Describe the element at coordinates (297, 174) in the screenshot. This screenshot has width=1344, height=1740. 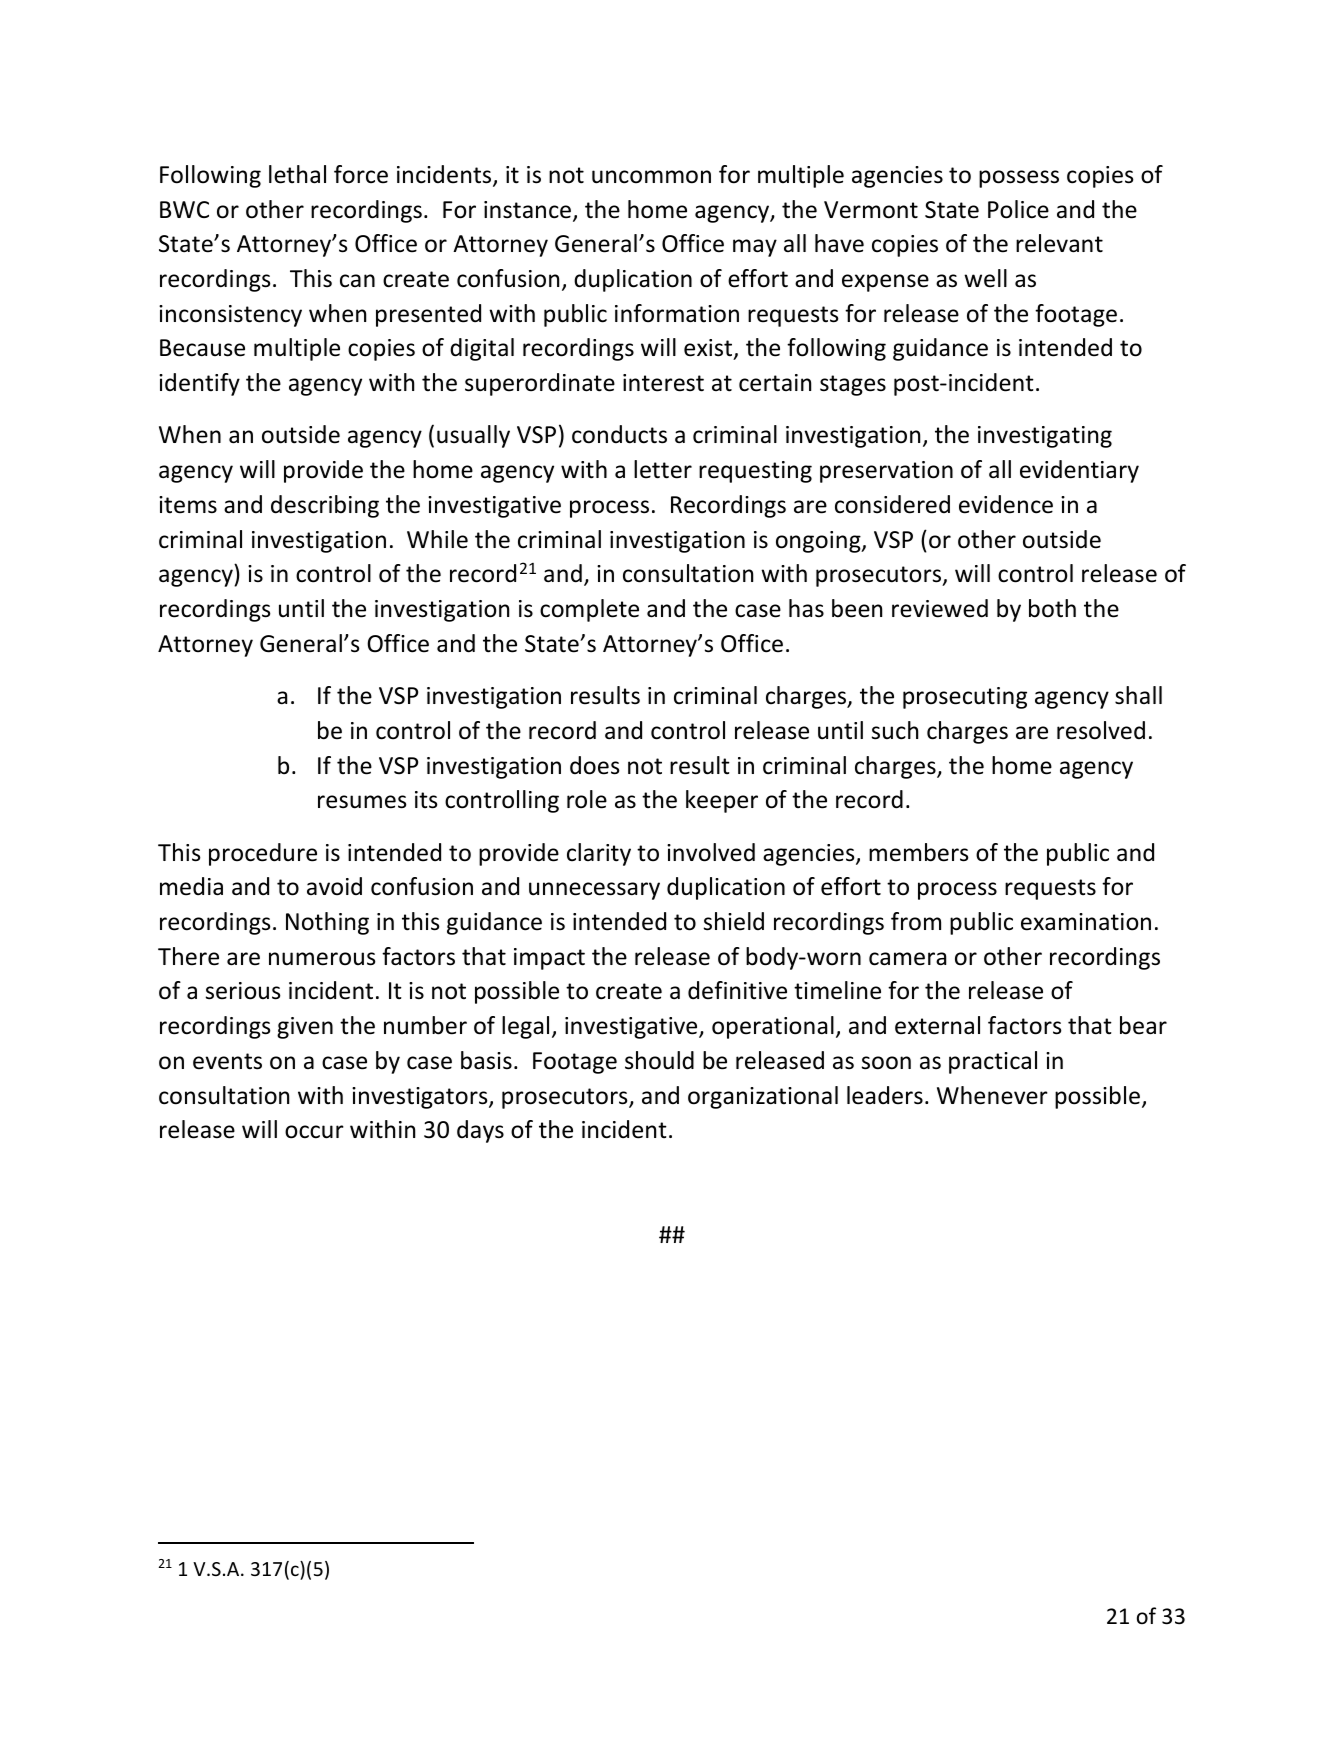
I see `lethal` at that location.
